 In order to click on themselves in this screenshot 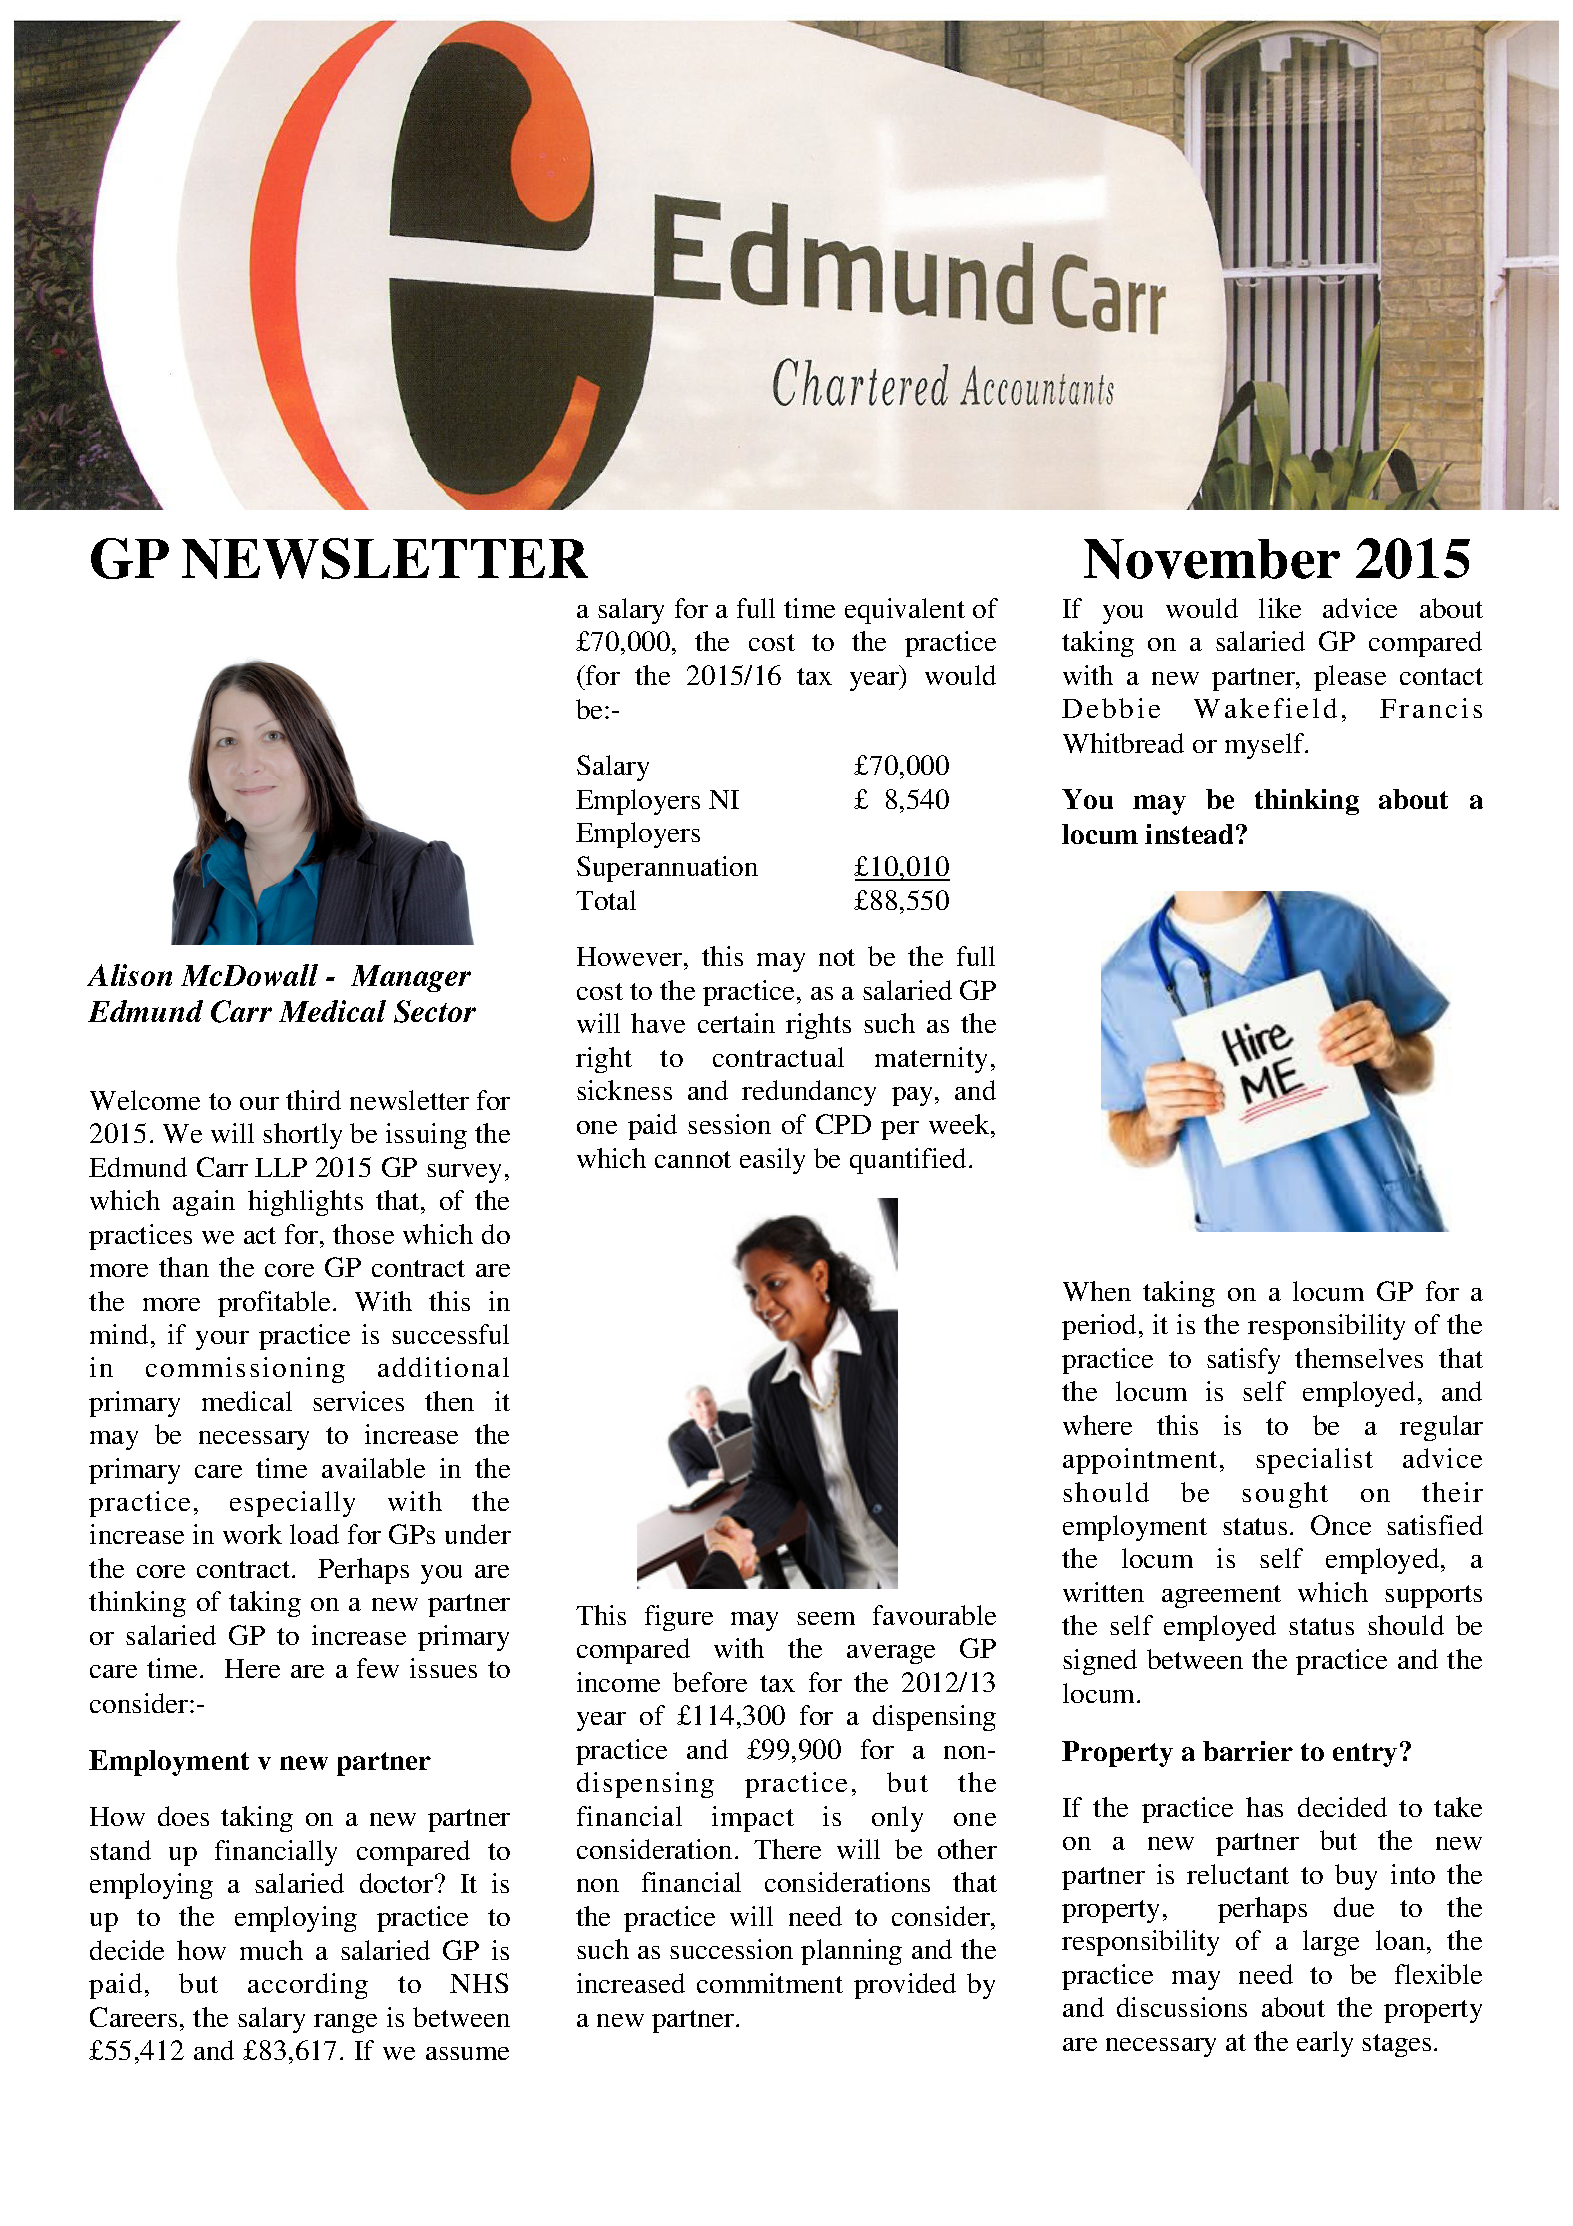, I will do `click(1359, 1358)`.
